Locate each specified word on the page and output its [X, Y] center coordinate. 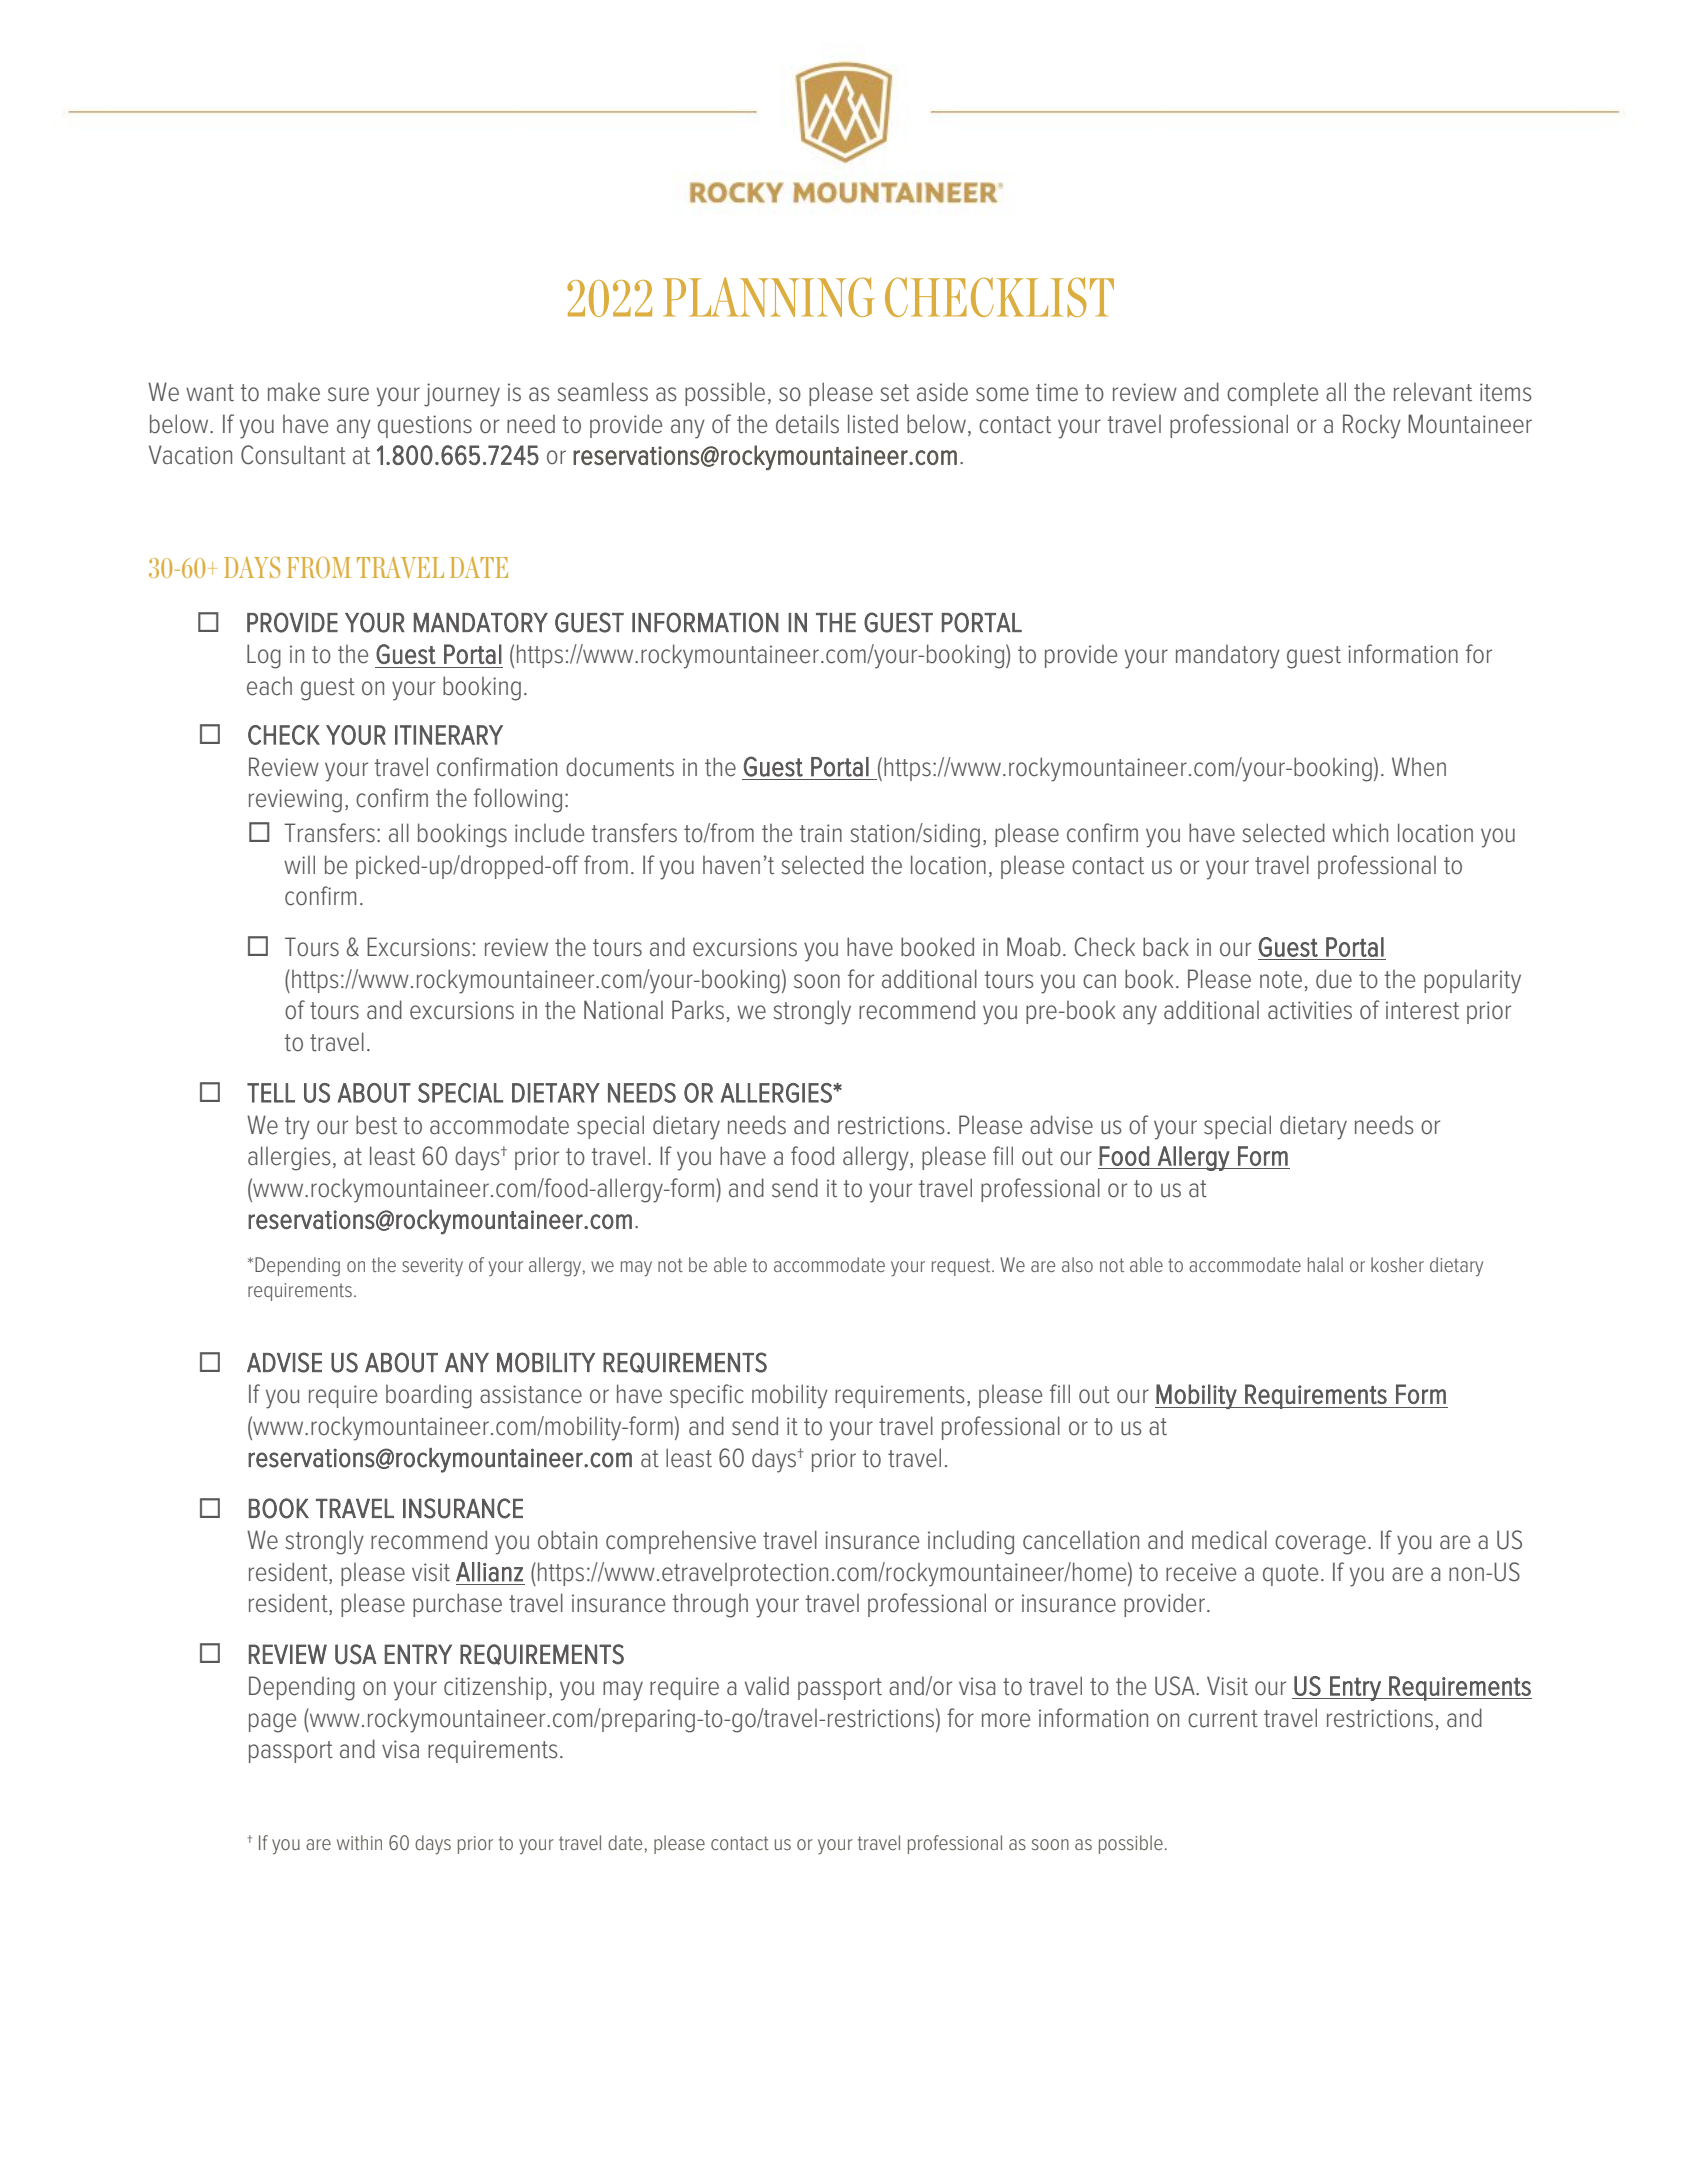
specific [707, 1396]
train [821, 833]
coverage [1320, 1545]
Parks [698, 1010]
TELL [271, 1093]
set [894, 393]
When [1419, 767]
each [269, 686]
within [359, 1842]
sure [348, 394]
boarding [429, 1396]
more [1006, 1720]
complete [1272, 394]
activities [1310, 1010]
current [1223, 1719]
